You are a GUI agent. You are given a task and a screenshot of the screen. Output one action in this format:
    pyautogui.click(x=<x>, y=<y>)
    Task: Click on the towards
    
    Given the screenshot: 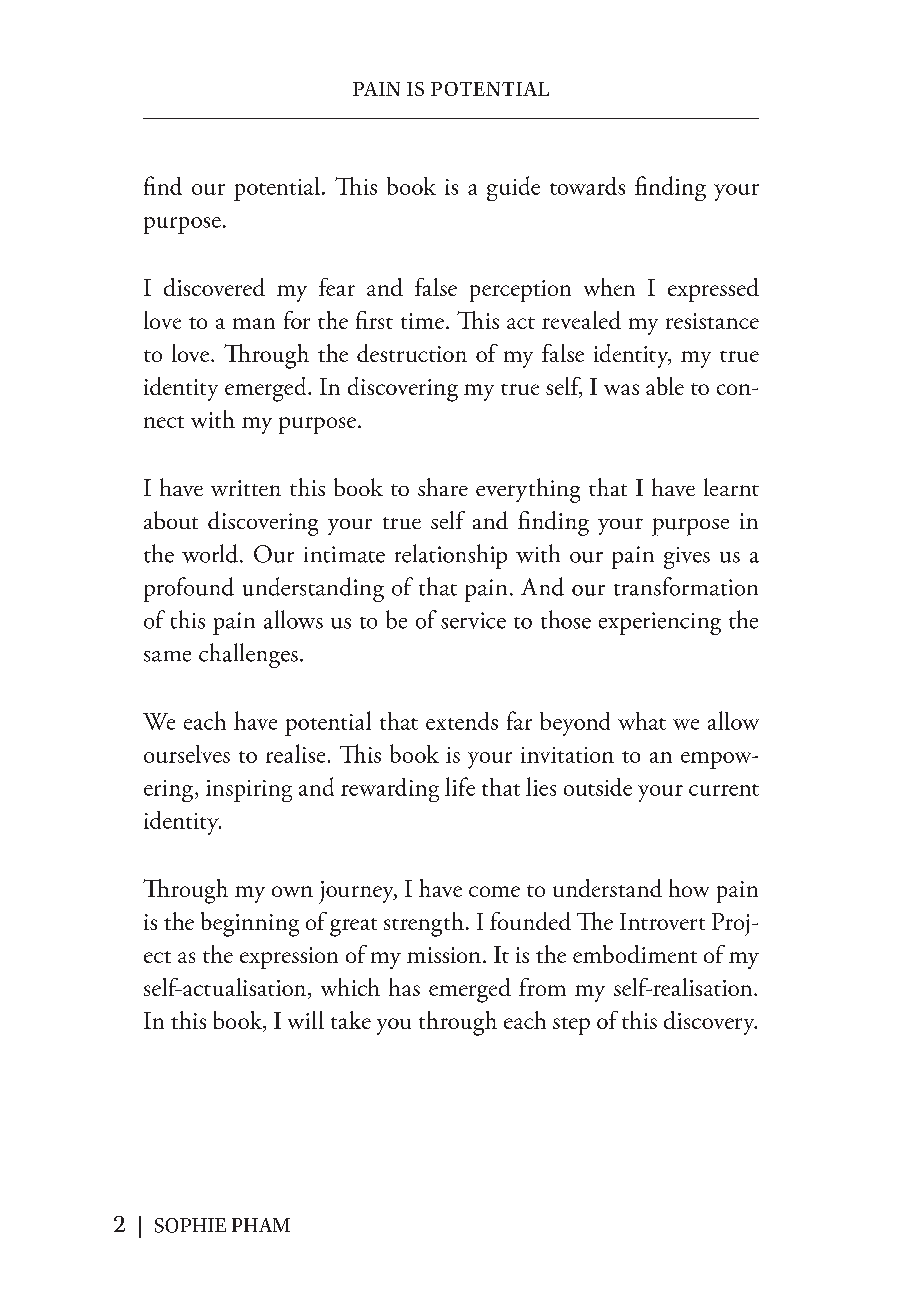 What is the action you would take?
    pyautogui.click(x=587, y=186)
